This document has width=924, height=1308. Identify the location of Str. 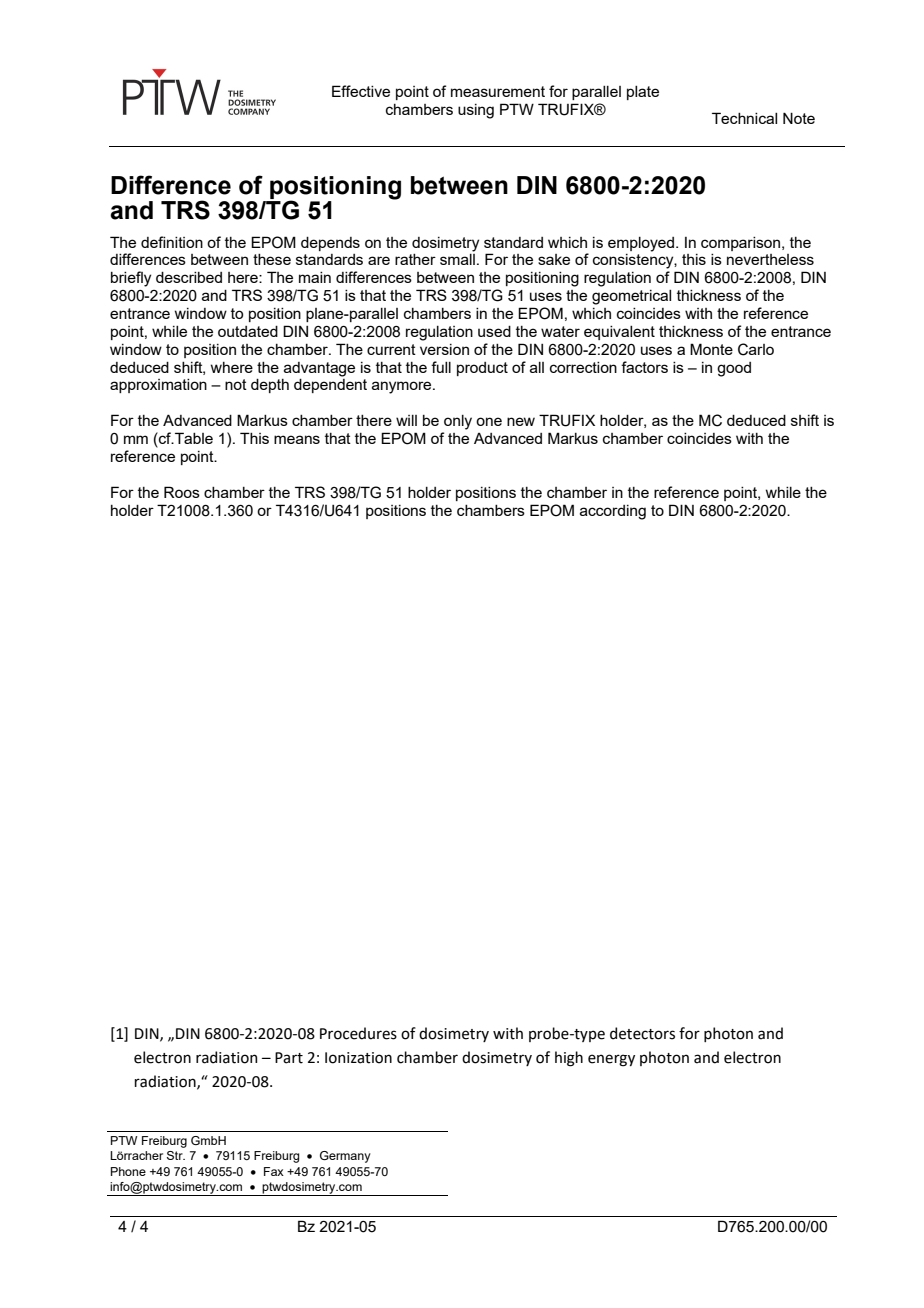
(176, 1155).
